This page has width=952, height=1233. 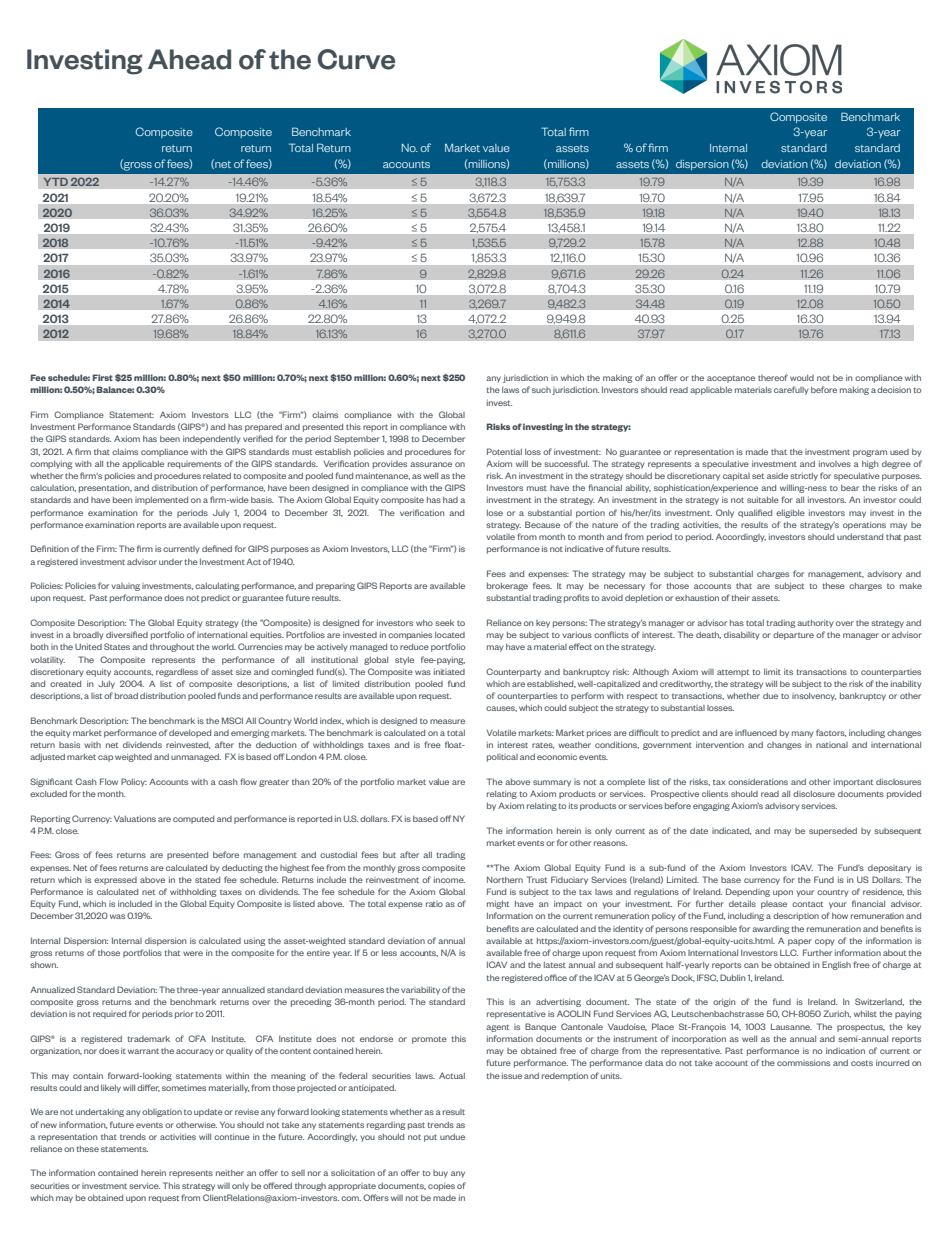 What do you see at coordinates (452, 1137) in the page?
I see `undue` at bounding box center [452, 1137].
